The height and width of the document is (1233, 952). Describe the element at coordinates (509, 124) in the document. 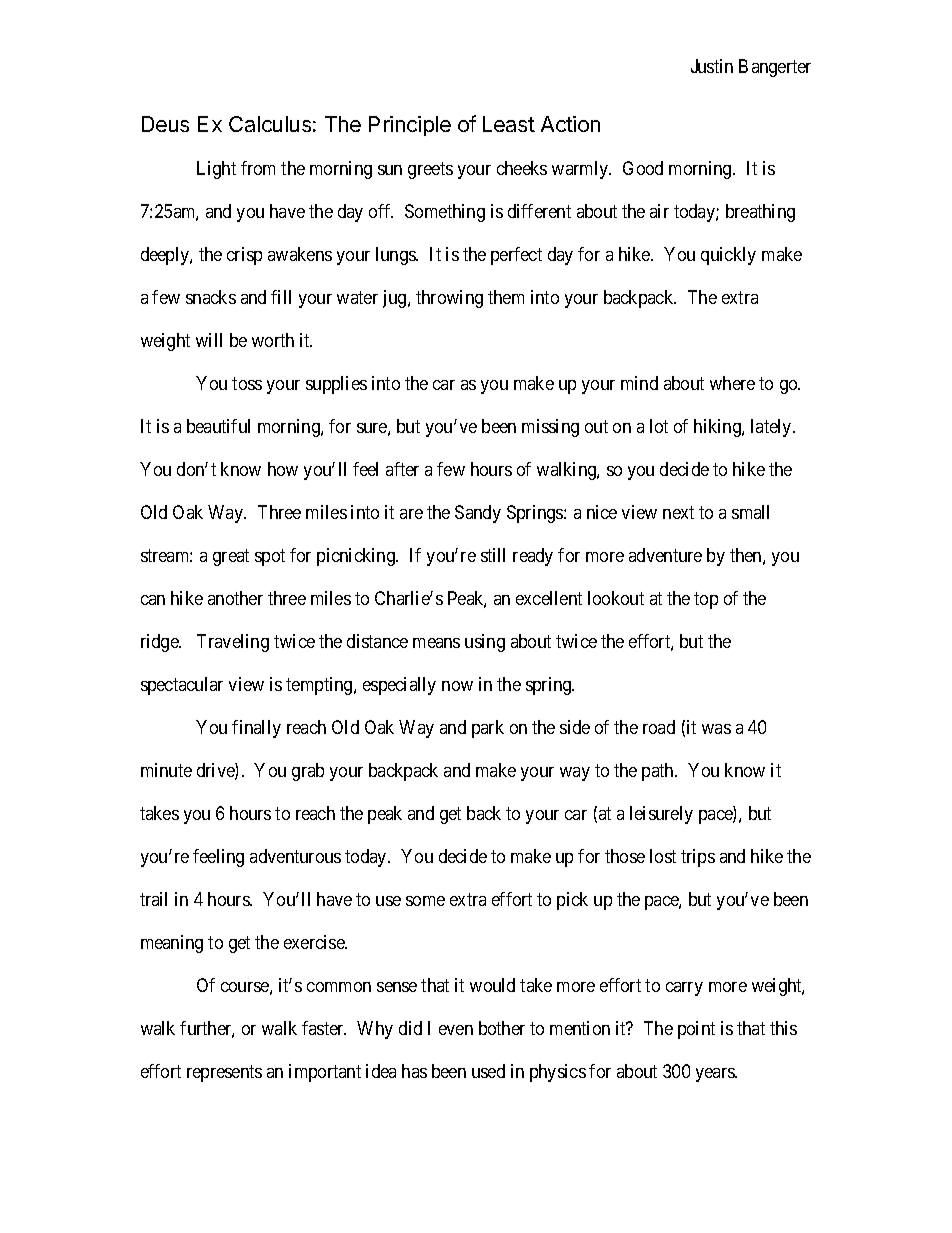

I see `Least` at that location.
